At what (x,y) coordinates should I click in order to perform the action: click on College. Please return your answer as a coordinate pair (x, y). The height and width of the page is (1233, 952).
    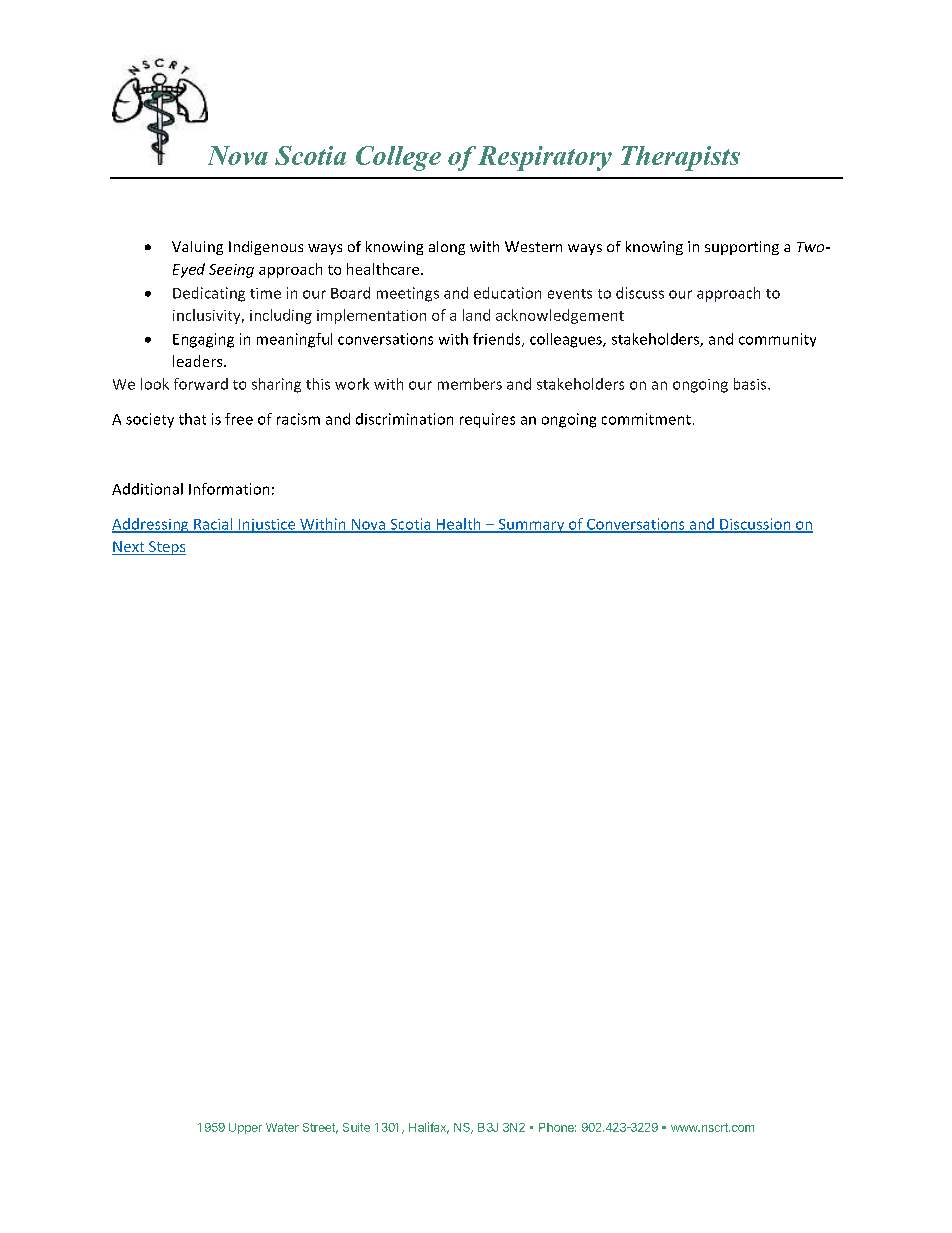
    Looking at the image, I should click on (398, 158).
